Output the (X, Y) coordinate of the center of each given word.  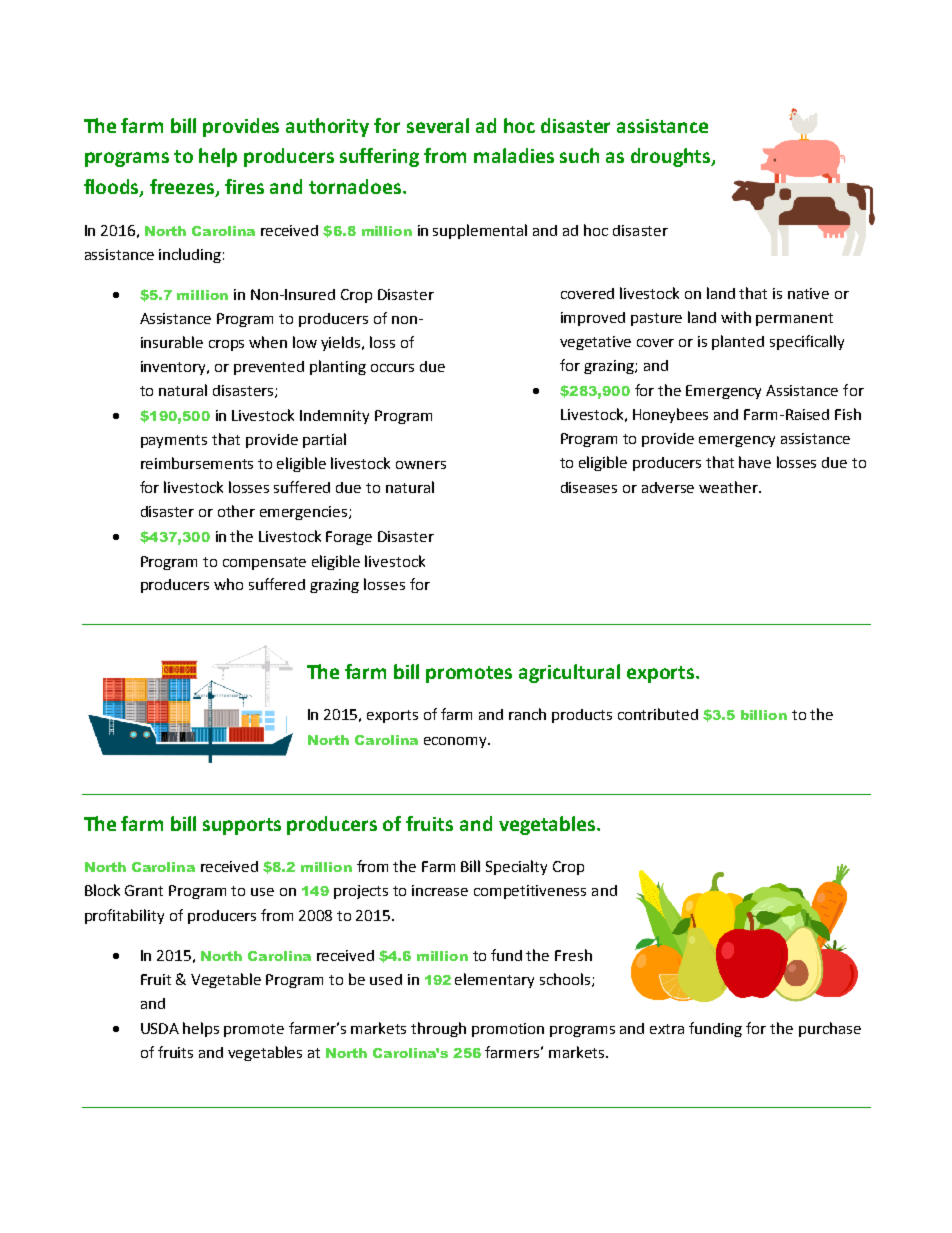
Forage (349, 538)
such (579, 155)
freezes (183, 188)
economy (457, 742)
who (228, 584)
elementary (494, 980)
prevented (269, 368)
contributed (658, 714)
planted (738, 342)
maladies (514, 155)
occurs (392, 368)
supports (242, 826)
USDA (160, 1028)
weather (729, 487)
